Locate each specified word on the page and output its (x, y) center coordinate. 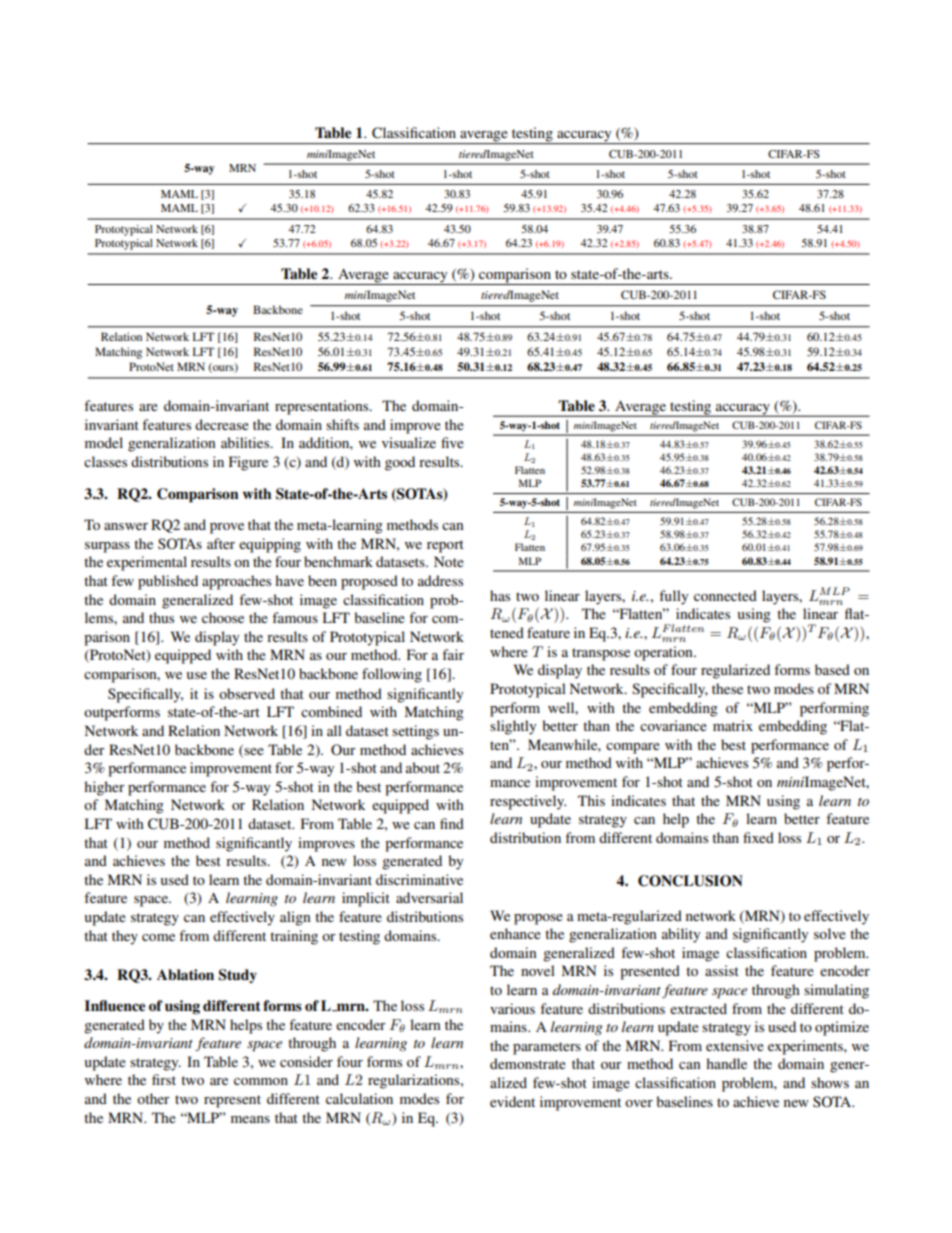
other (153, 1098)
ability (681, 935)
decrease (222, 424)
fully (673, 597)
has (500, 595)
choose (223, 617)
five (452, 442)
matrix (733, 725)
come (158, 937)
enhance (515, 933)
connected (725, 595)
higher (104, 788)
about (423, 767)
